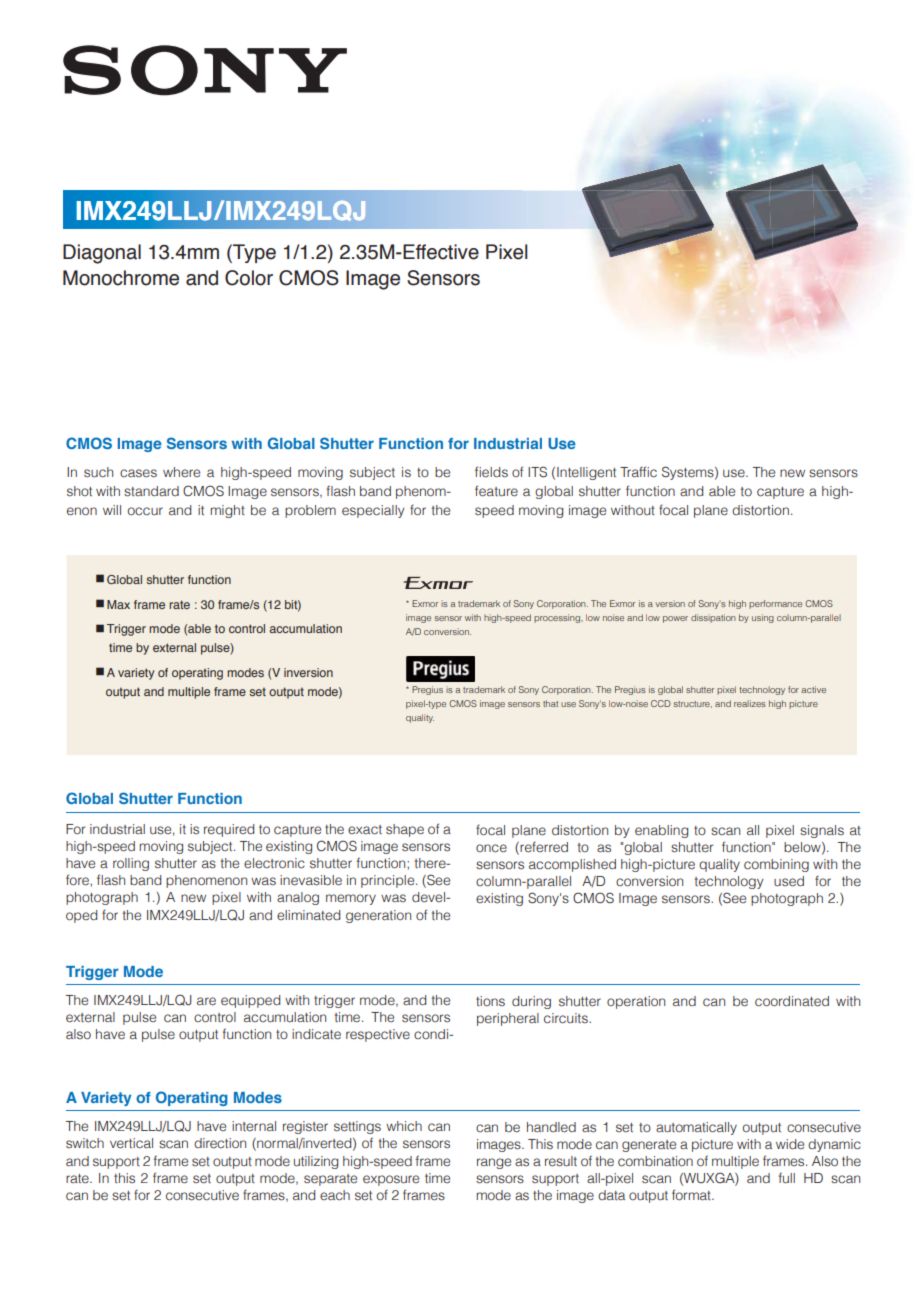  Describe the element at coordinates (494, 1163) in the page. I see `range` at that location.
